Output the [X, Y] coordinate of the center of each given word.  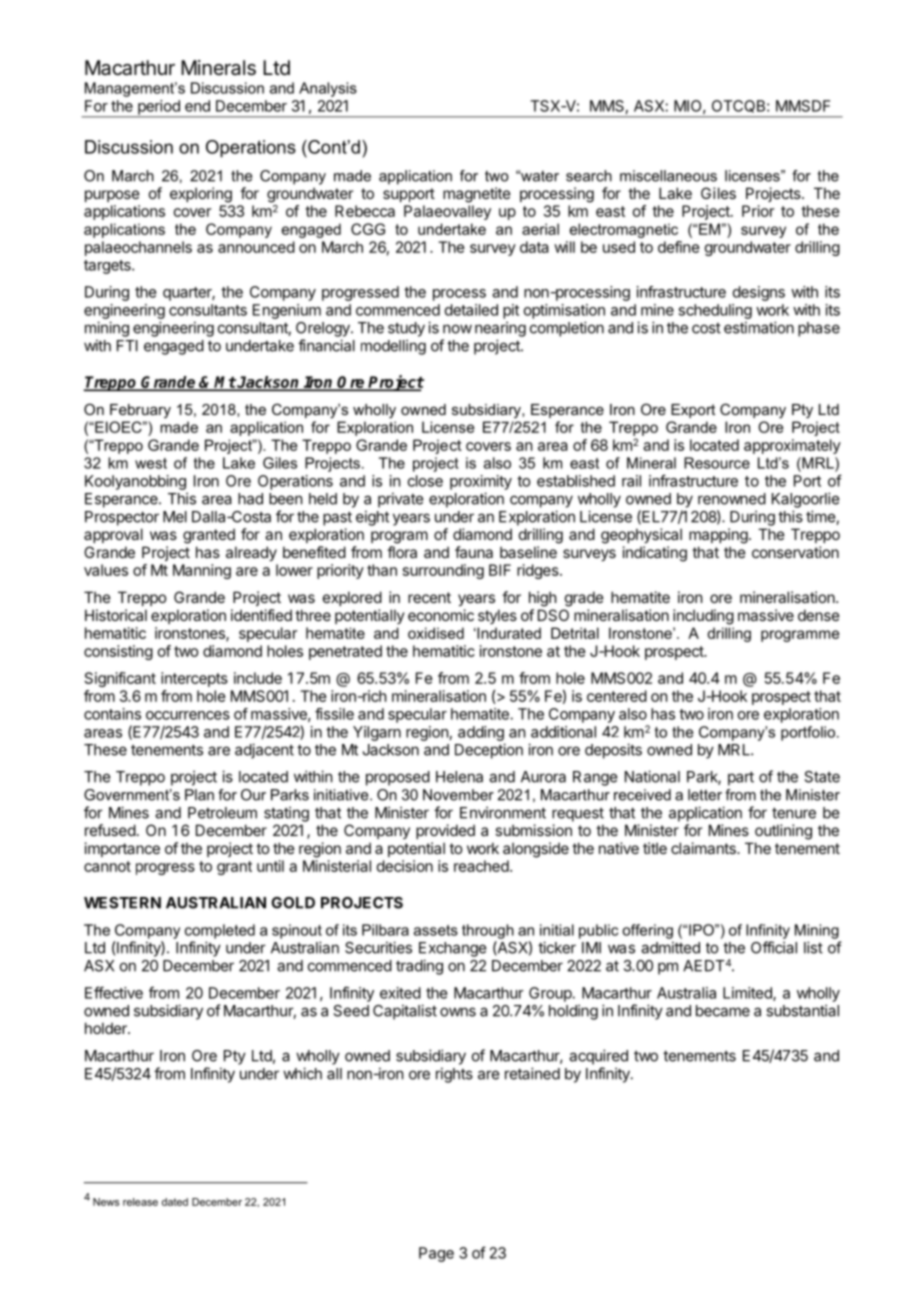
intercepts [194, 679]
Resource [717, 463]
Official [774, 947]
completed [220, 931]
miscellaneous [668, 176]
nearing [500, 329]
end [197, 106]
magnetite [477, 195]
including [703, 617]
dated [175, 1202]
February [140, 411]
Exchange [452, 949]
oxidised [436, 633]
